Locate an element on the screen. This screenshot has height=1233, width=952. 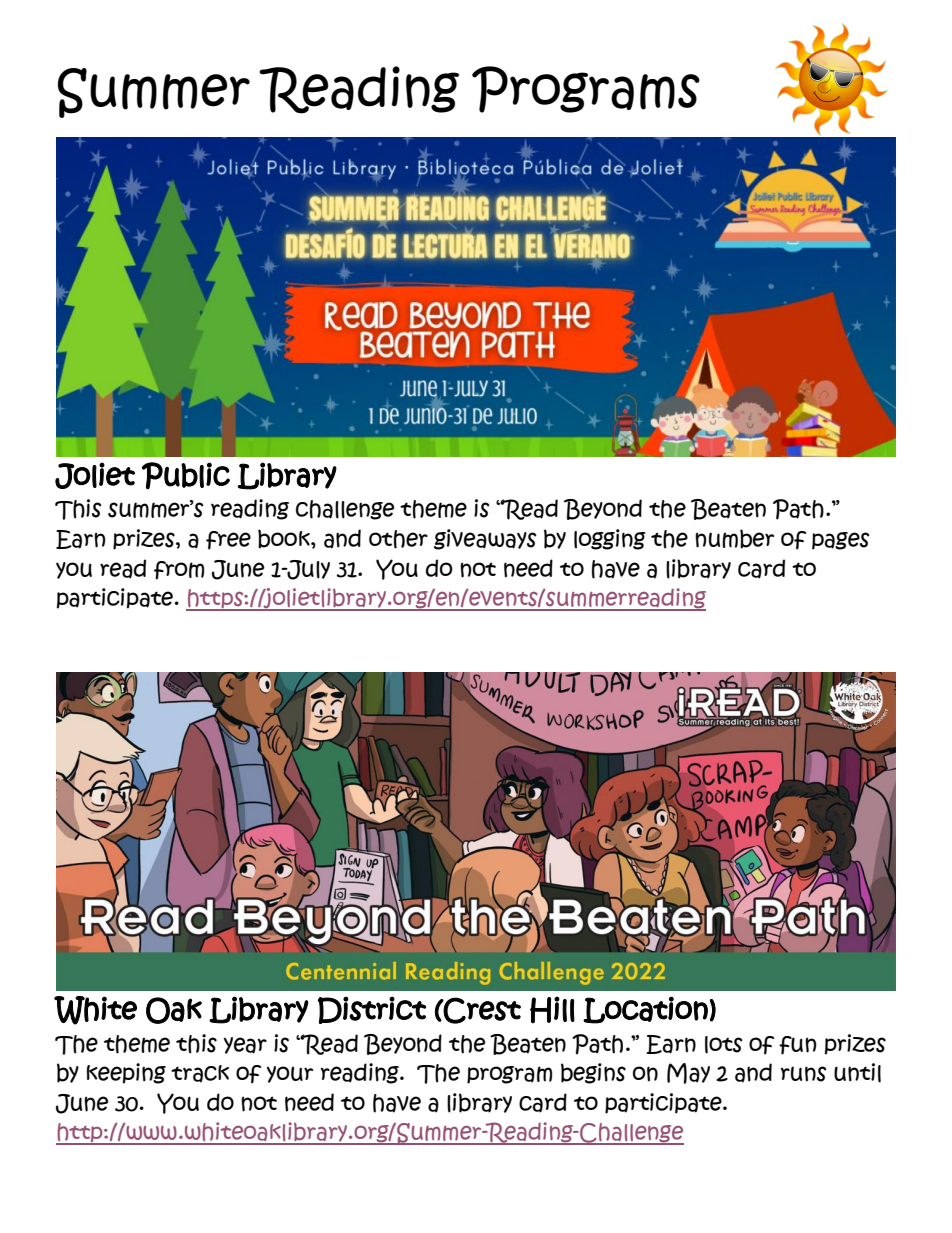
District is located at coordinates (372, 1010).
